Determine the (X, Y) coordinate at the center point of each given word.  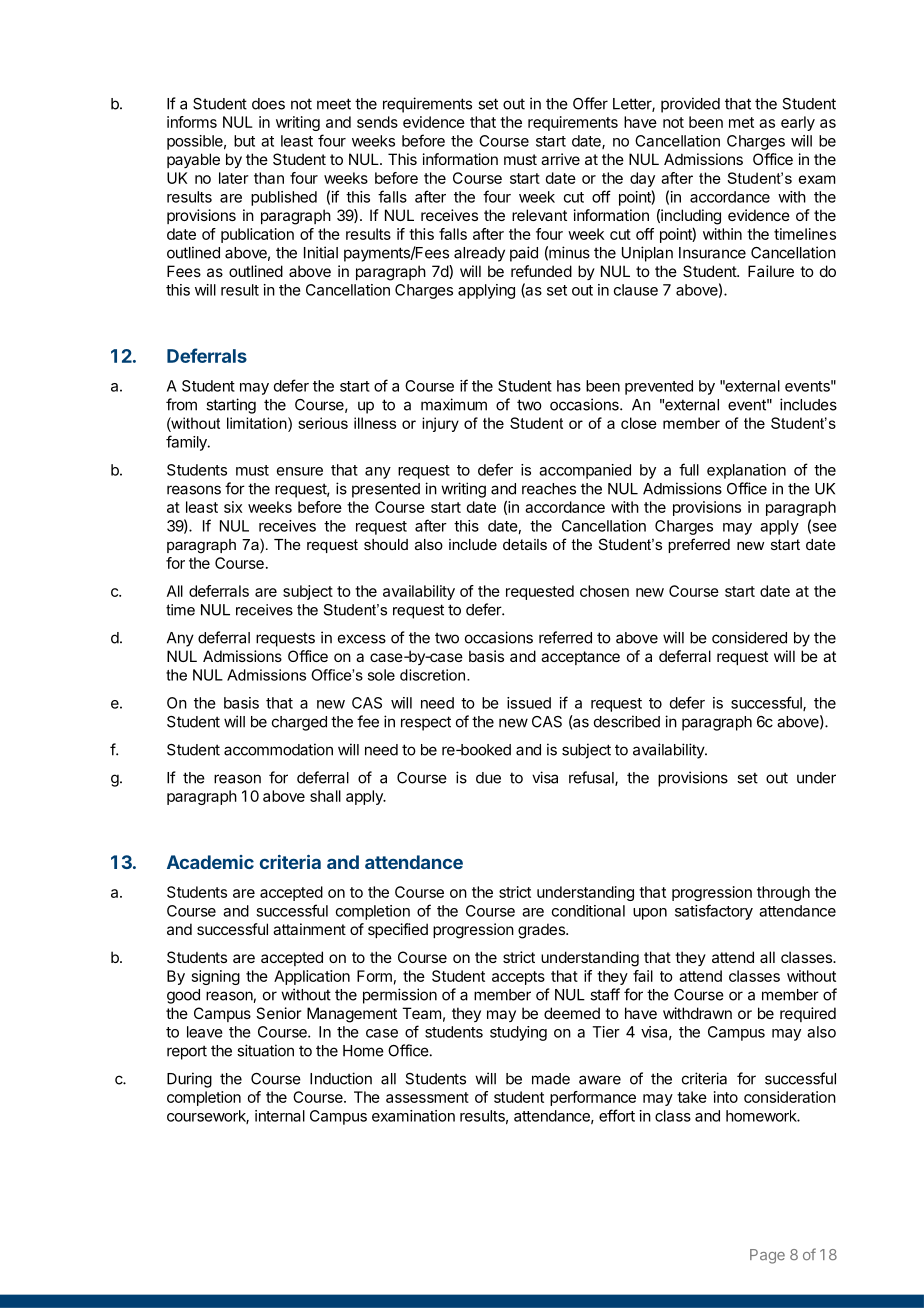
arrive (560, 159)
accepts (518, 978)
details (525, 544)
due (488, 778)
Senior (279, 1013)
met (741, 122)
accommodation (278, 749)
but (244, 141)
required (808, 1014)
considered (749, 637)
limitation (258, 423)
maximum (454, 404)
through (783, 893)
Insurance (712, 253)
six (233, 507)
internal (280, 1116)
